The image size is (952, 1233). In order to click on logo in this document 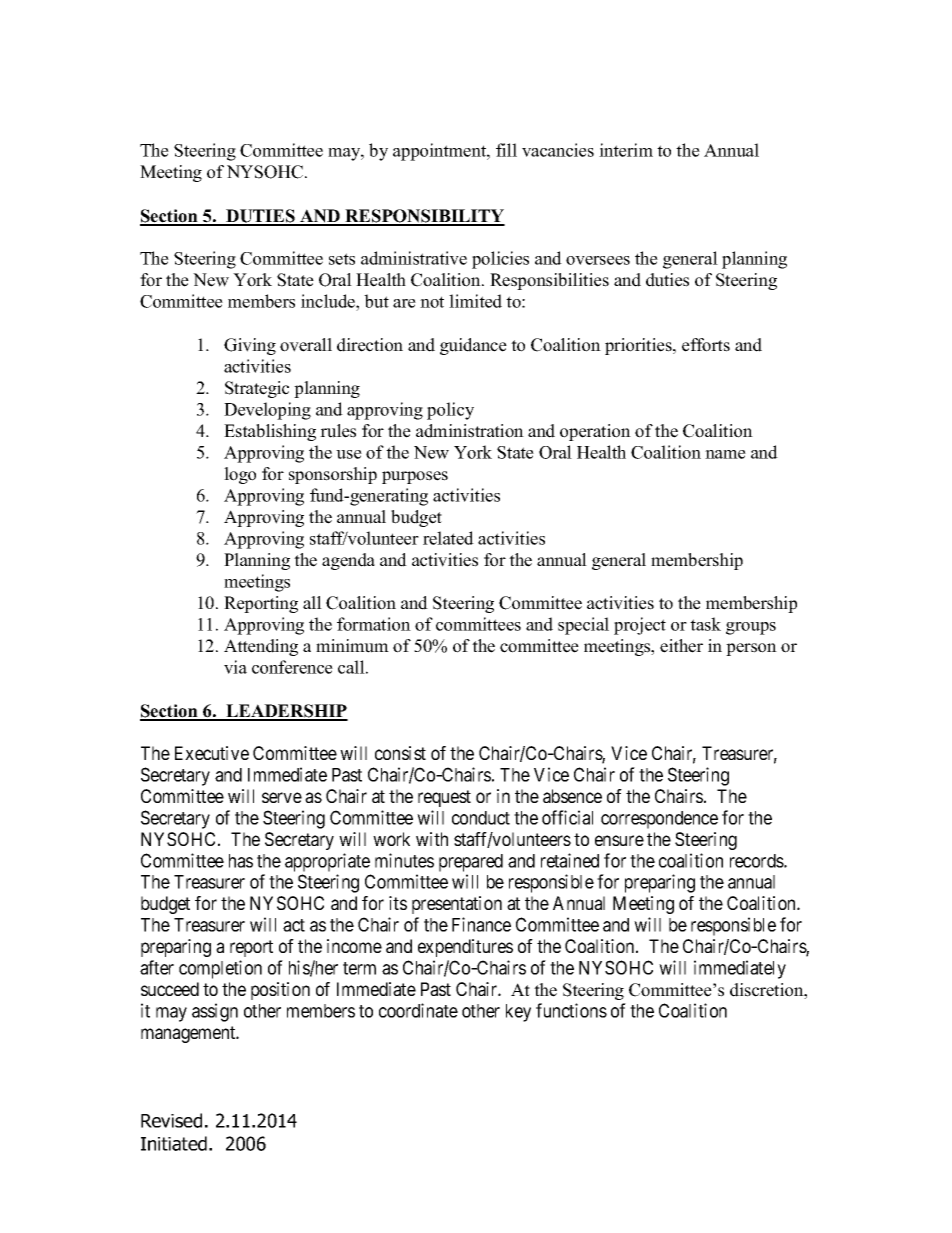, I will do `click(240, 475)`.
